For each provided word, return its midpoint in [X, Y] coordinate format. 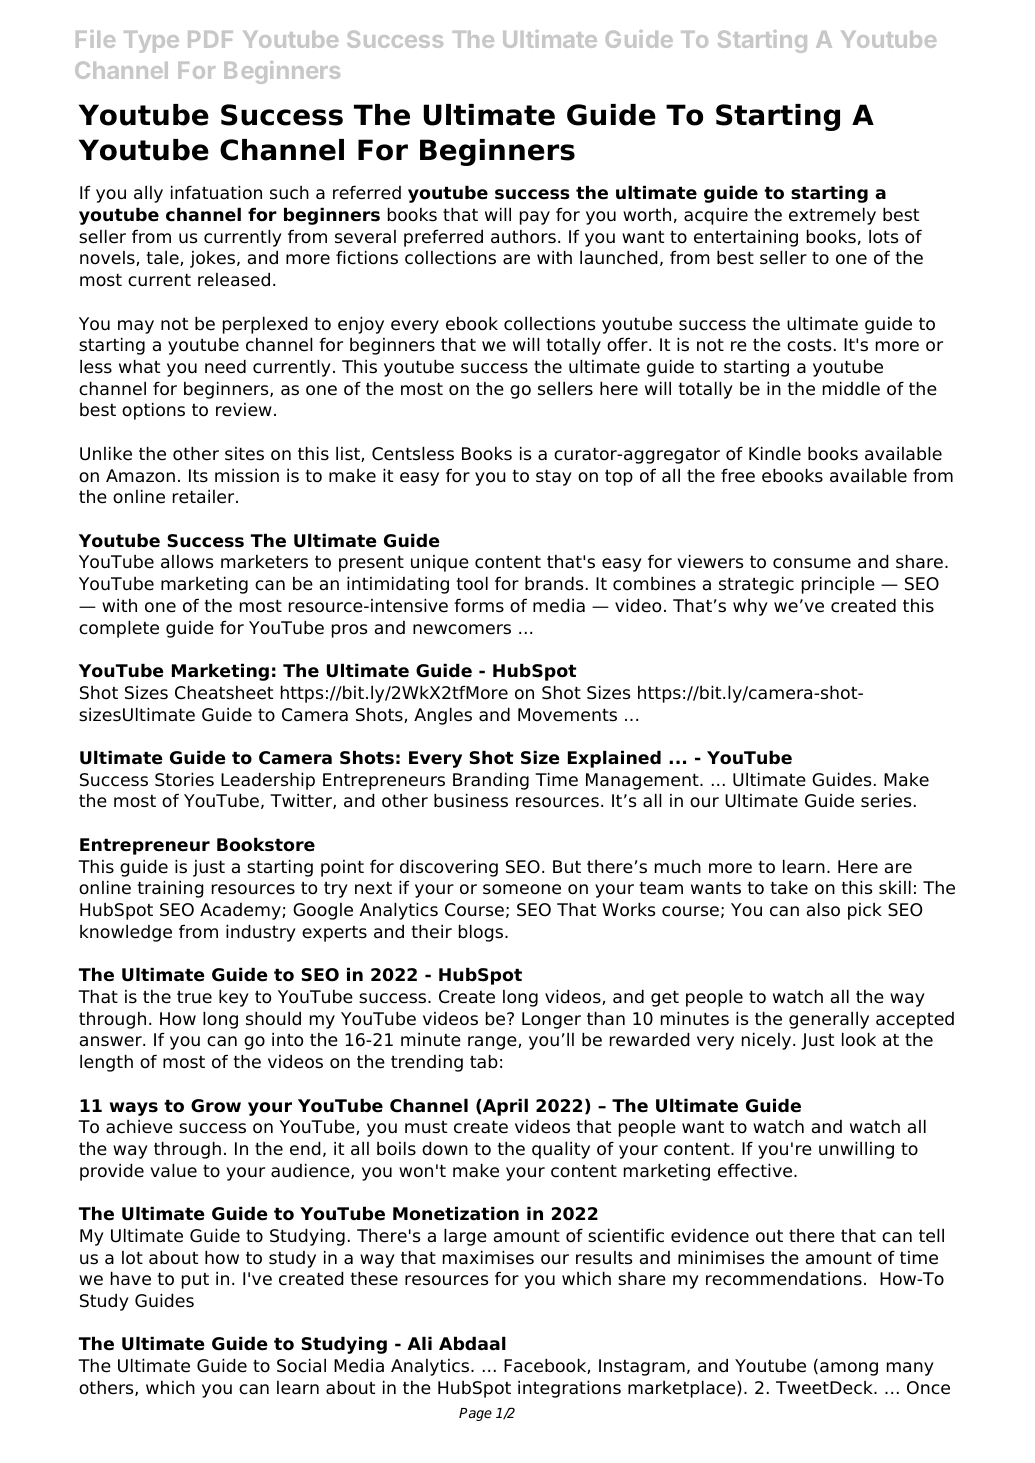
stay [554, 477]
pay [535, 218]
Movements [567, 715]
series [886, 801]
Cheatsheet [224, 692]
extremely [832, 216]
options [153, 411]
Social [301, 1365]
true [194, 997]
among [849, 1369]
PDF [210, 39]
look [859, 1039]
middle [851, 388]
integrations [569, 1389]
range [493, 1043]
